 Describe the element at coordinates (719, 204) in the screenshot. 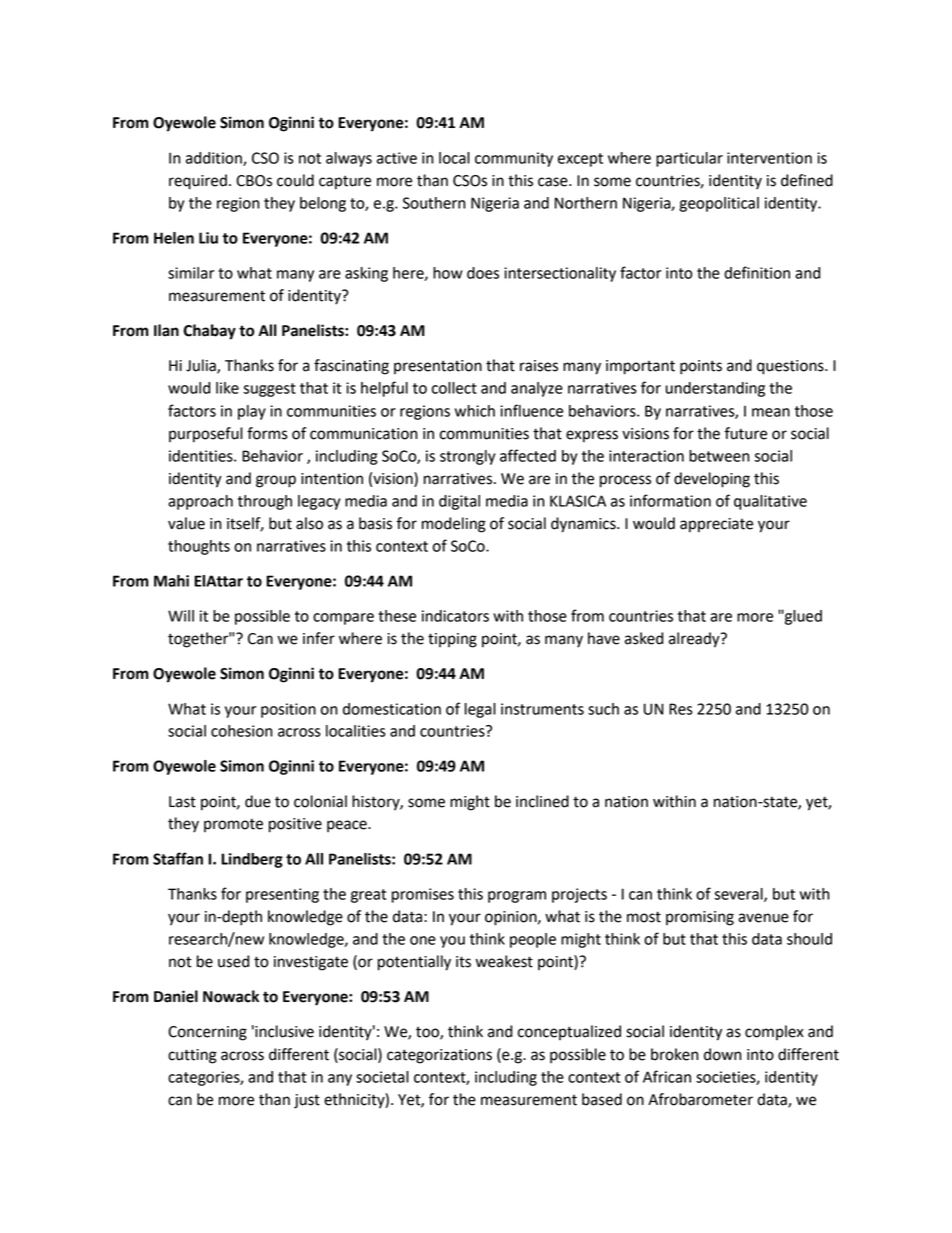

I see `geopolitical` at that location.
